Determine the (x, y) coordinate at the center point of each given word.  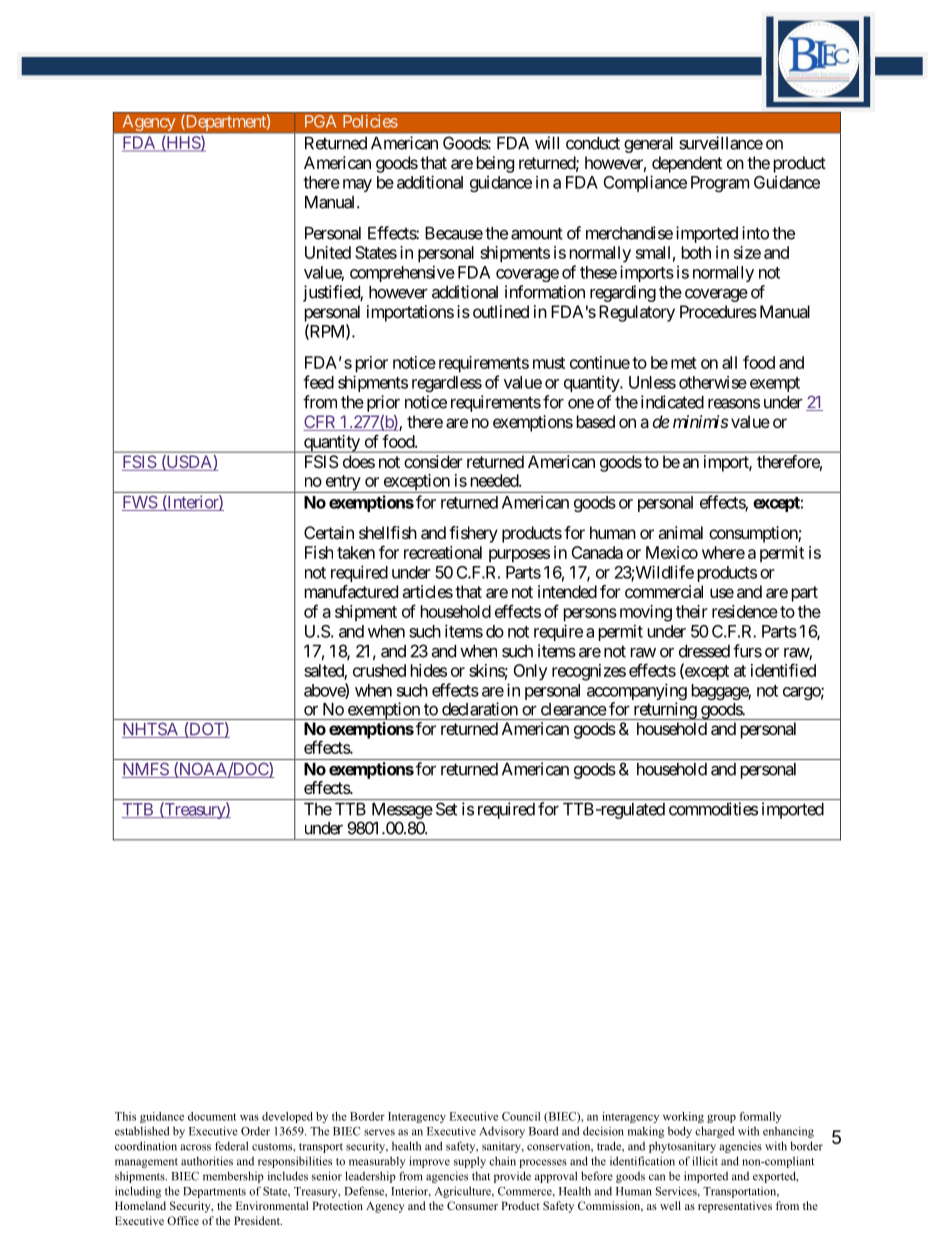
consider (433, 461)
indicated (672, 402)
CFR (320, 423)
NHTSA (151, 730)
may (357, 185)
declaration (480, 709)
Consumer (472, 1205)
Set (446, 809)
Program (720, 184)
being (495, 164)
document (212, 1116)
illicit (705, 1161)
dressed (704, 651)
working (683, 1117)
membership (233, 1177)
